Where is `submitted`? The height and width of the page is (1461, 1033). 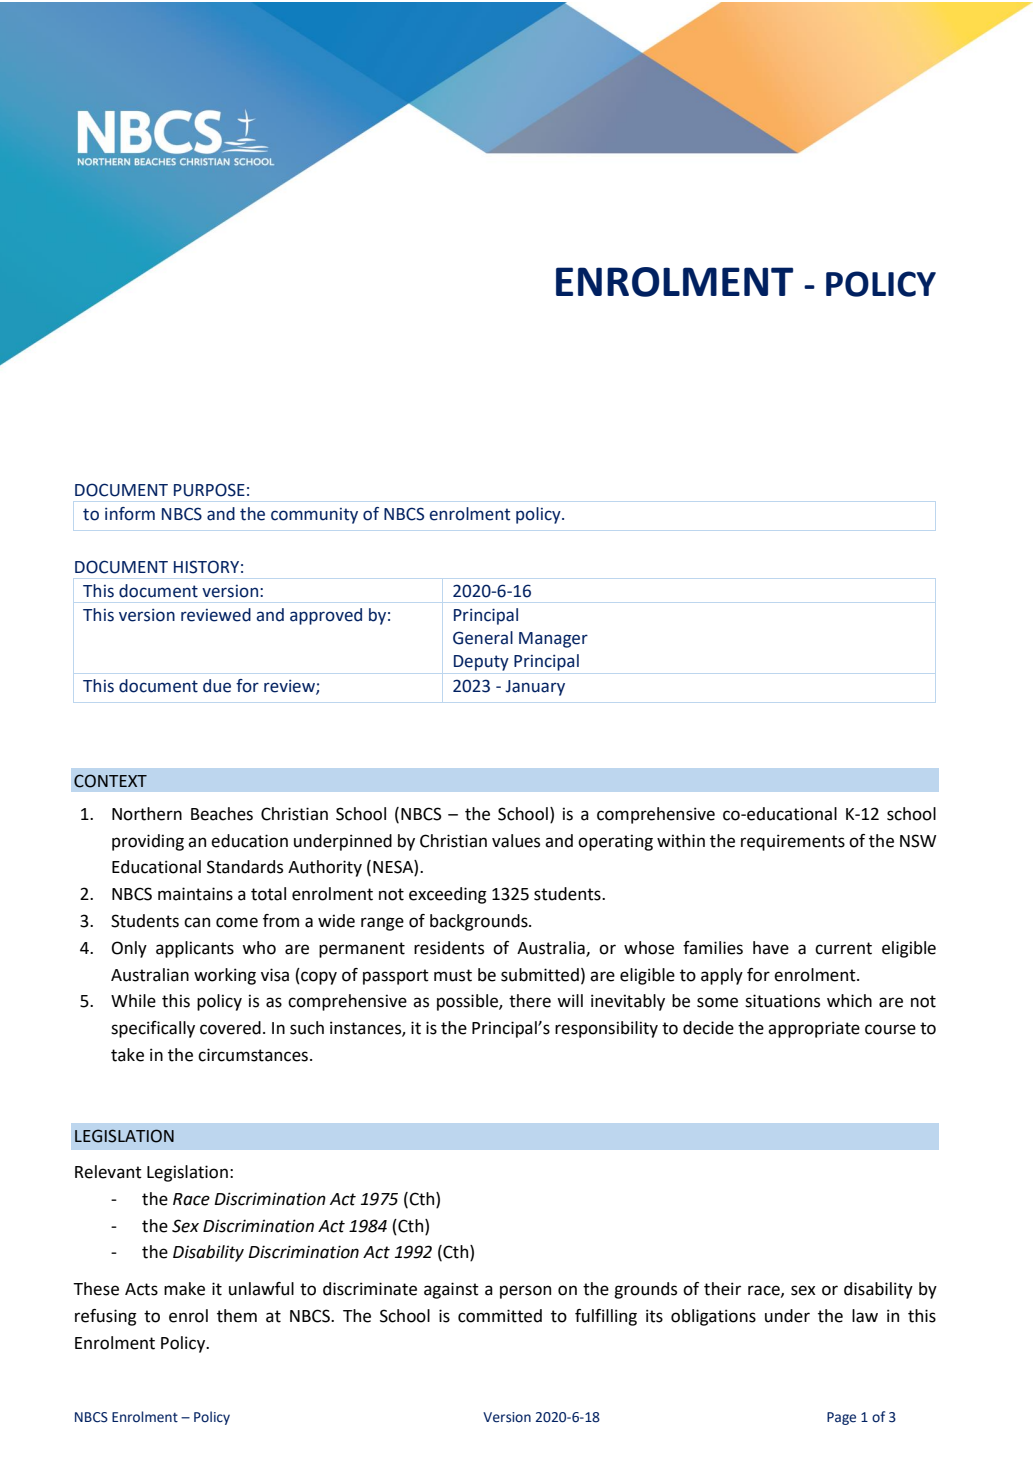
submitted is located at coordinates (540, 975).
